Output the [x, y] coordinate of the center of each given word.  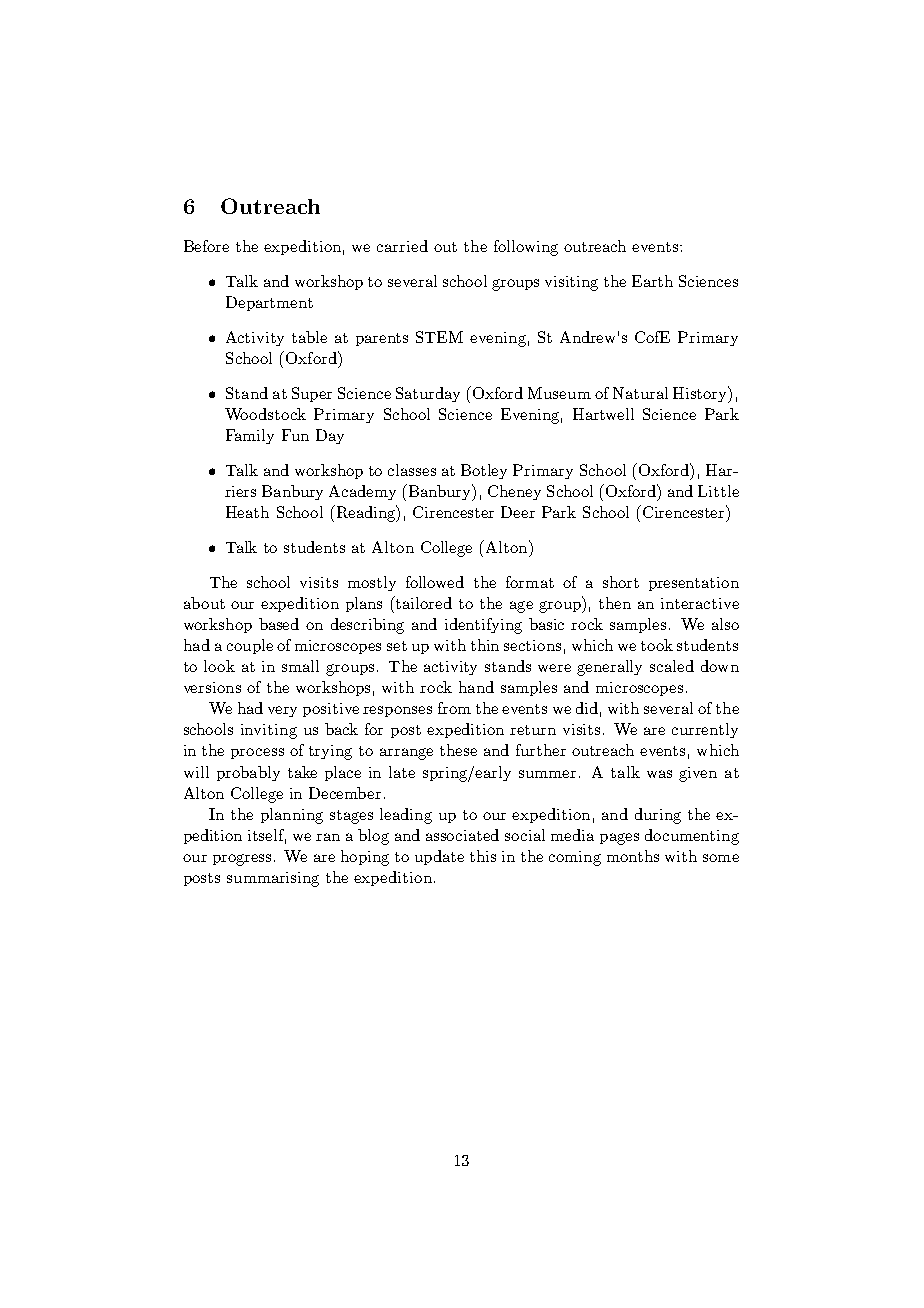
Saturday [428, 394]
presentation [694, 584]
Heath [247, 512]
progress [242, 860]
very [282, 711]
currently [705, 730]
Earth [652, 281]
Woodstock [265, 414]
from [454, 708]
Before [206, 246]
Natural [640, 393]
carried [402, 246]
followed [435, 582]
